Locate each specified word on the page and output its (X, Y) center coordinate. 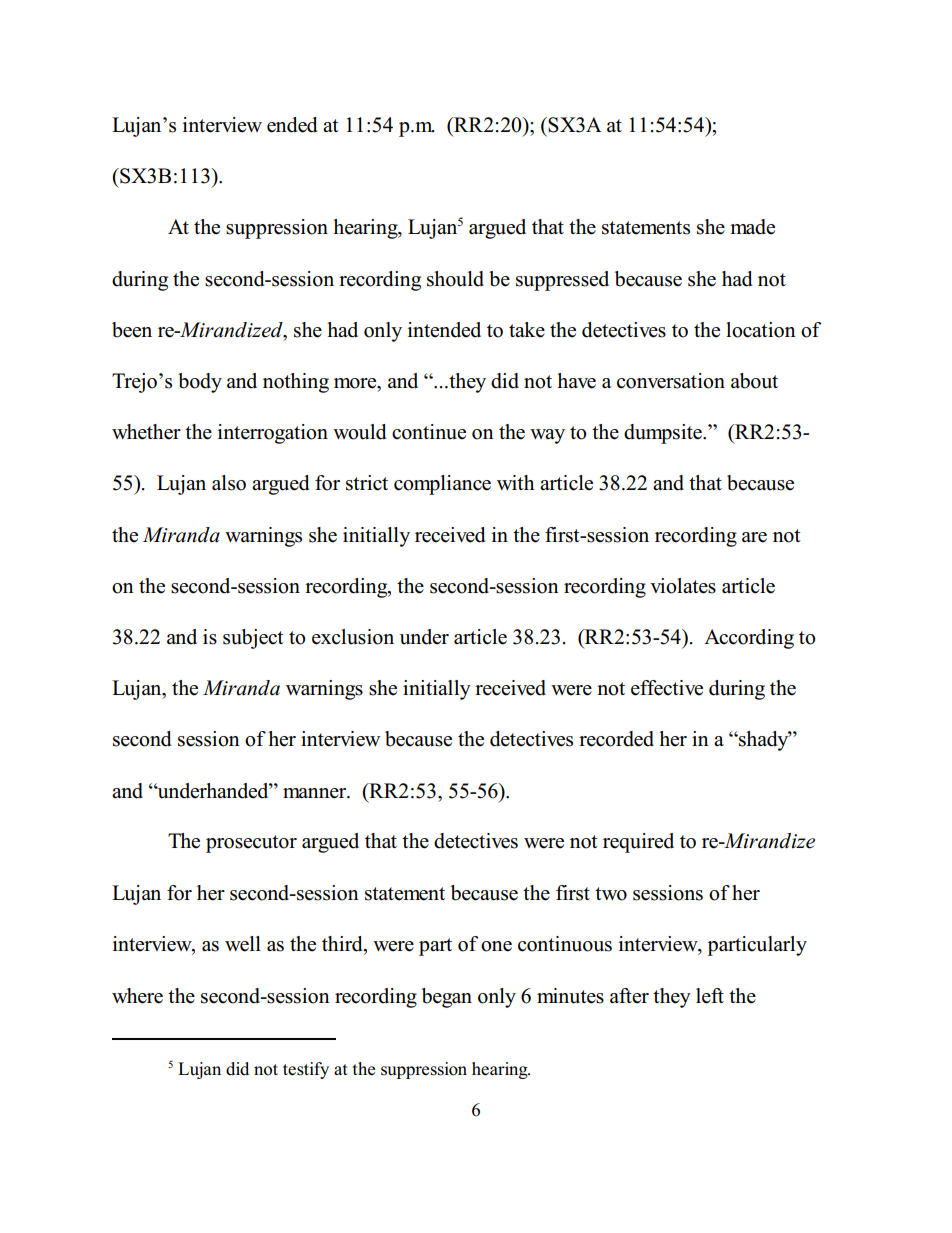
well (243, 944)
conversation (671, 381)
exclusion (353, 637)
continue (429, 432)
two (611, 894)
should (455, 279)
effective (667, 688)
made (752, 227)
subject (253, 639)
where (137, 996)
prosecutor (251, 844)
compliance (442, 485)
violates (683, 586)
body (200, 383)
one (496, 946)
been (132, 330)
